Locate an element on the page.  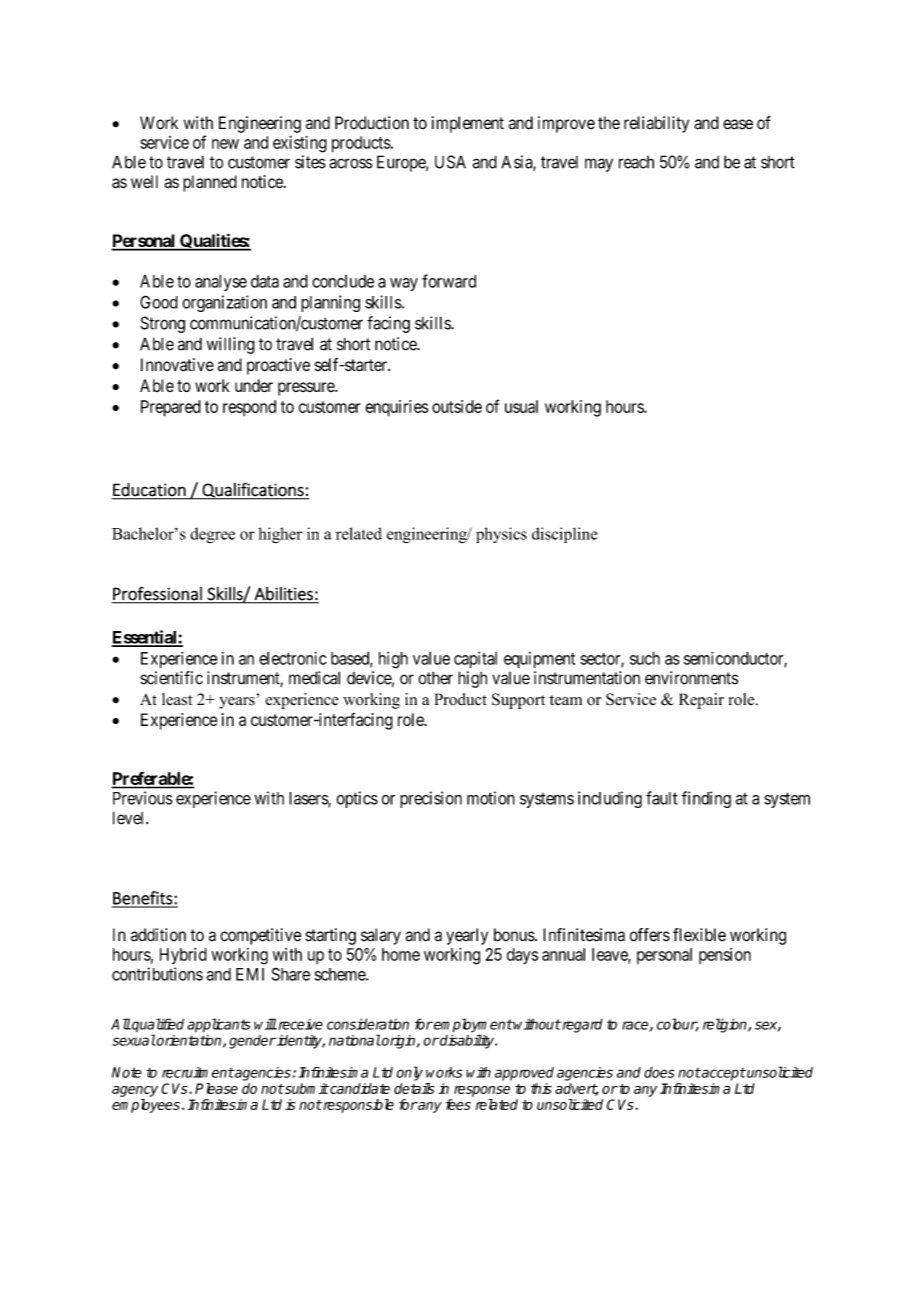
recruitment is located at coordinates (198, 1072).
